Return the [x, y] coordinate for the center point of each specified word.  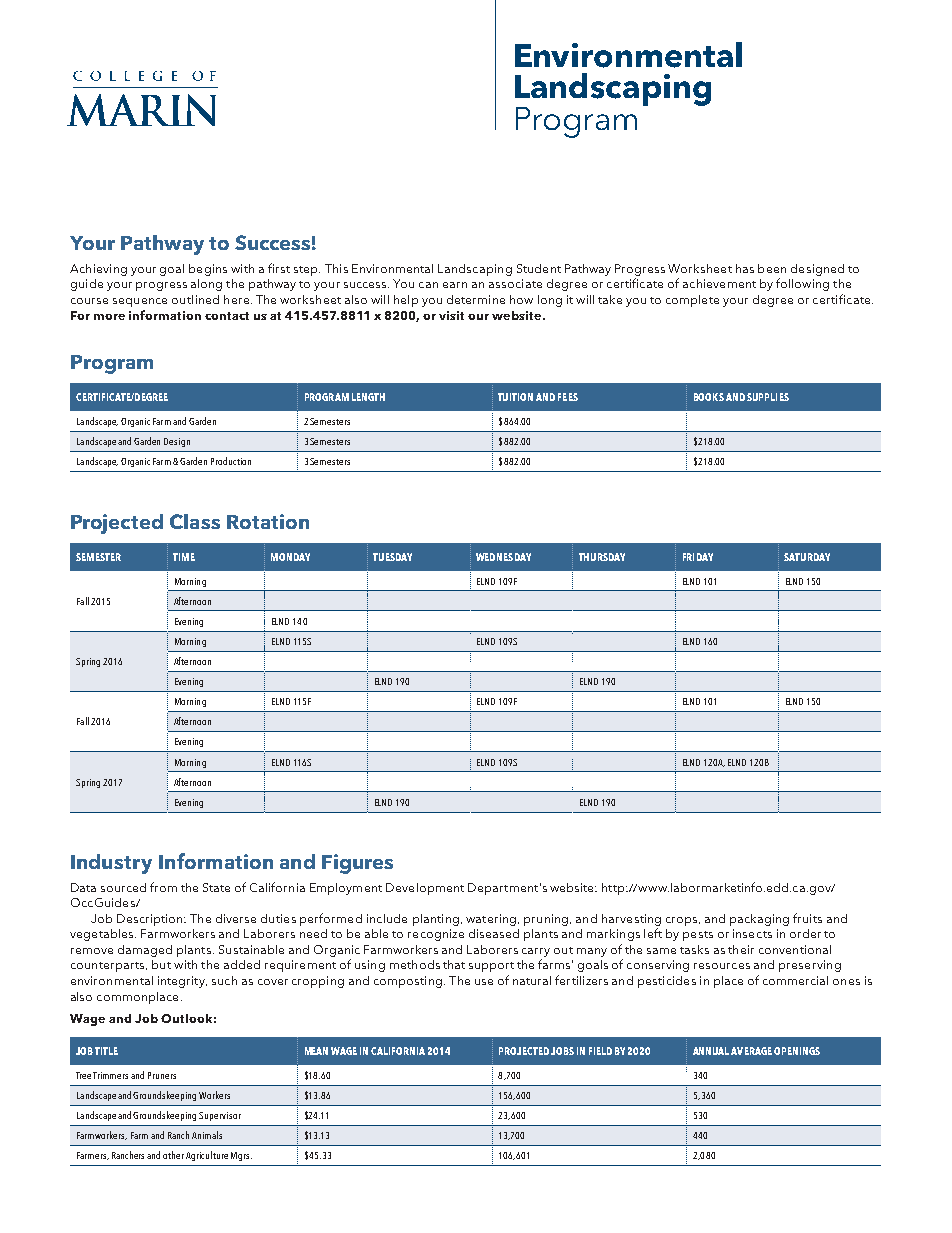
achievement [719, 283]
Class [195, 521]
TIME [184, 557]
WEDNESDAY [503, 557]
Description [151, 920]
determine [476, 299]
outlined [195, 299]
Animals [207, 1135]
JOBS [562, 1051]
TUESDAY [392, 557]
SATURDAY [807, 557]
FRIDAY [698, 557]
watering [491, 920]
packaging [759, 920]
